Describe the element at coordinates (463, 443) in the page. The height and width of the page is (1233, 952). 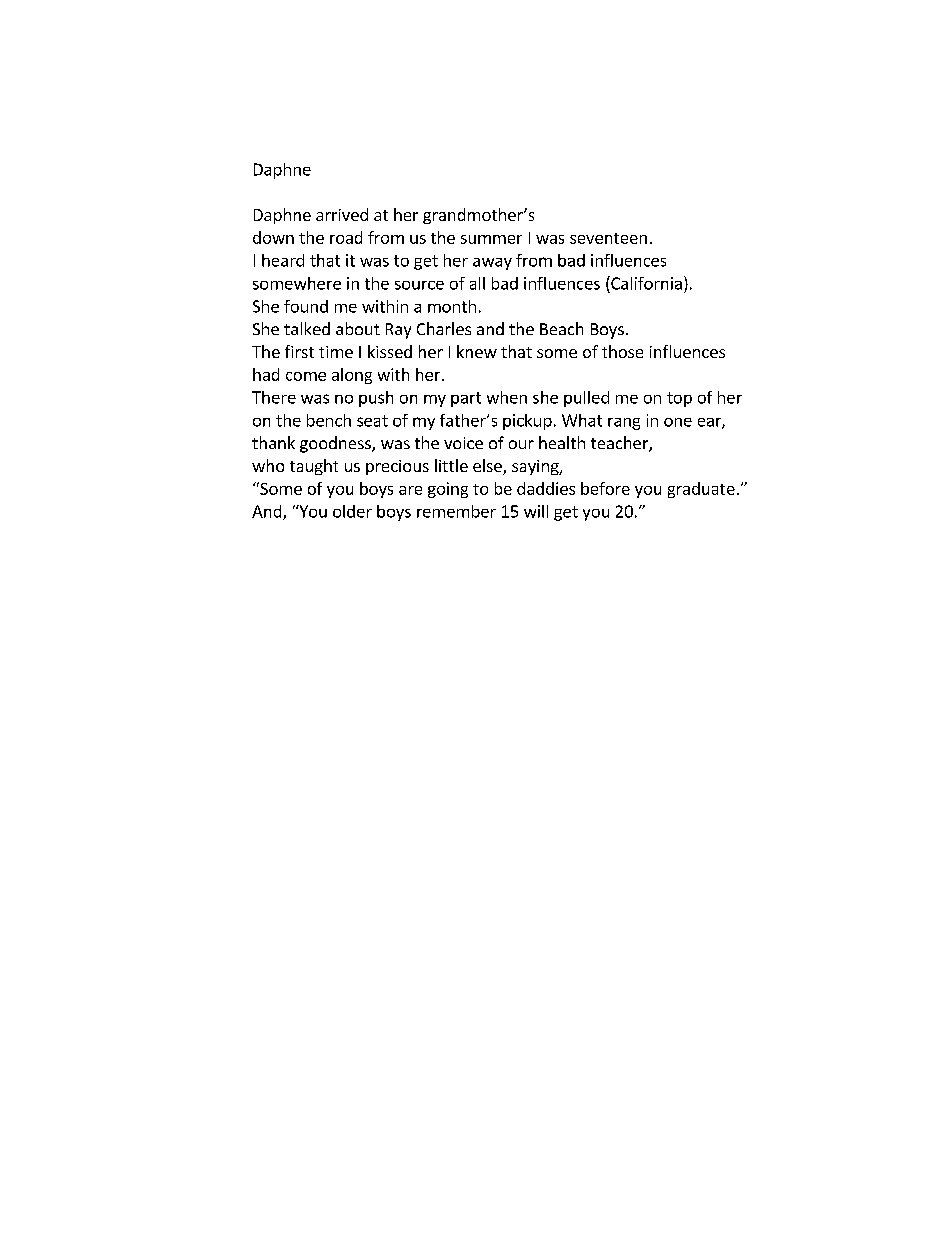
I see `voice` at that location.
